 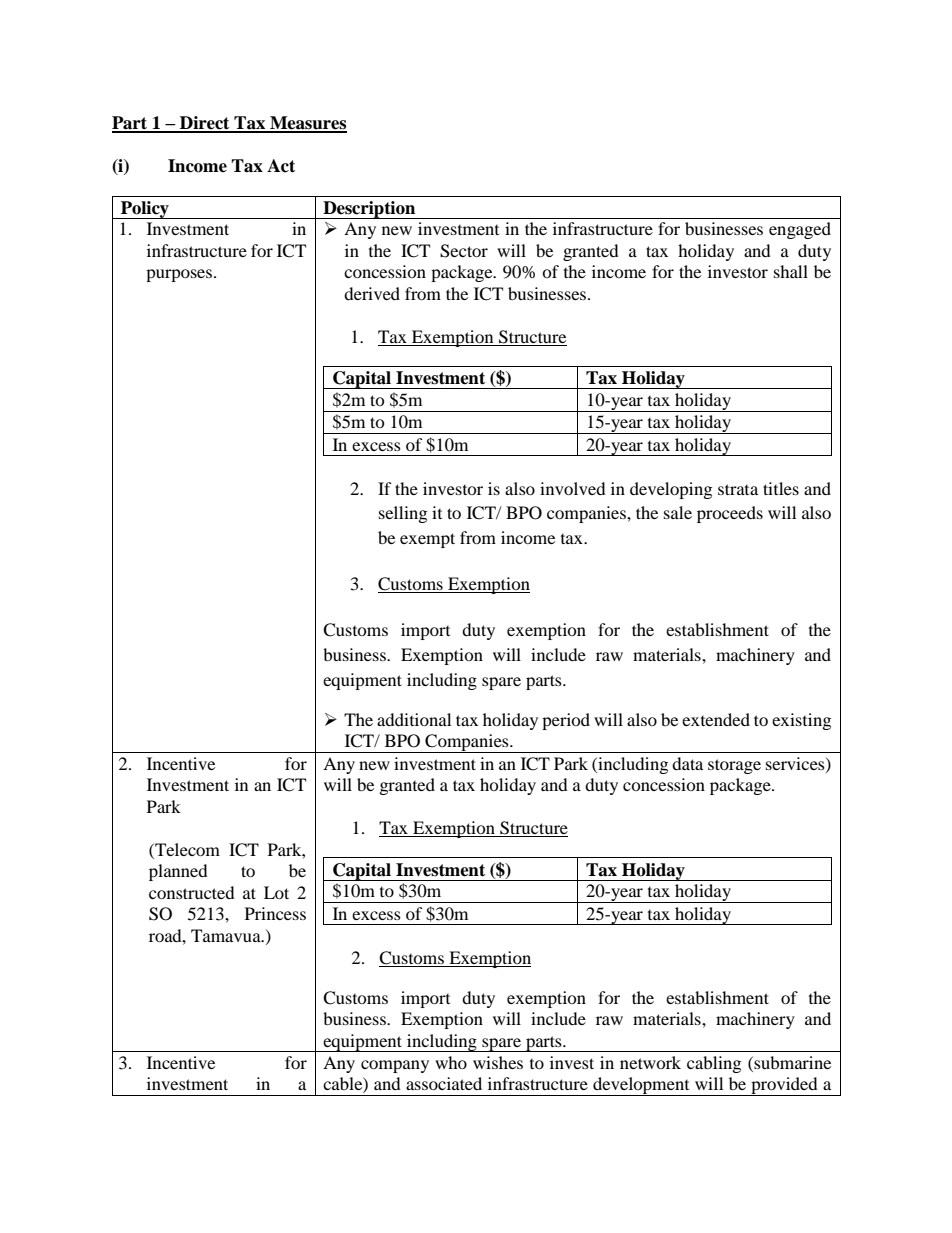 What do you see at coordinates (369, 210) in the screenshot?
I see `Description` at bounding box center [369, 210].
